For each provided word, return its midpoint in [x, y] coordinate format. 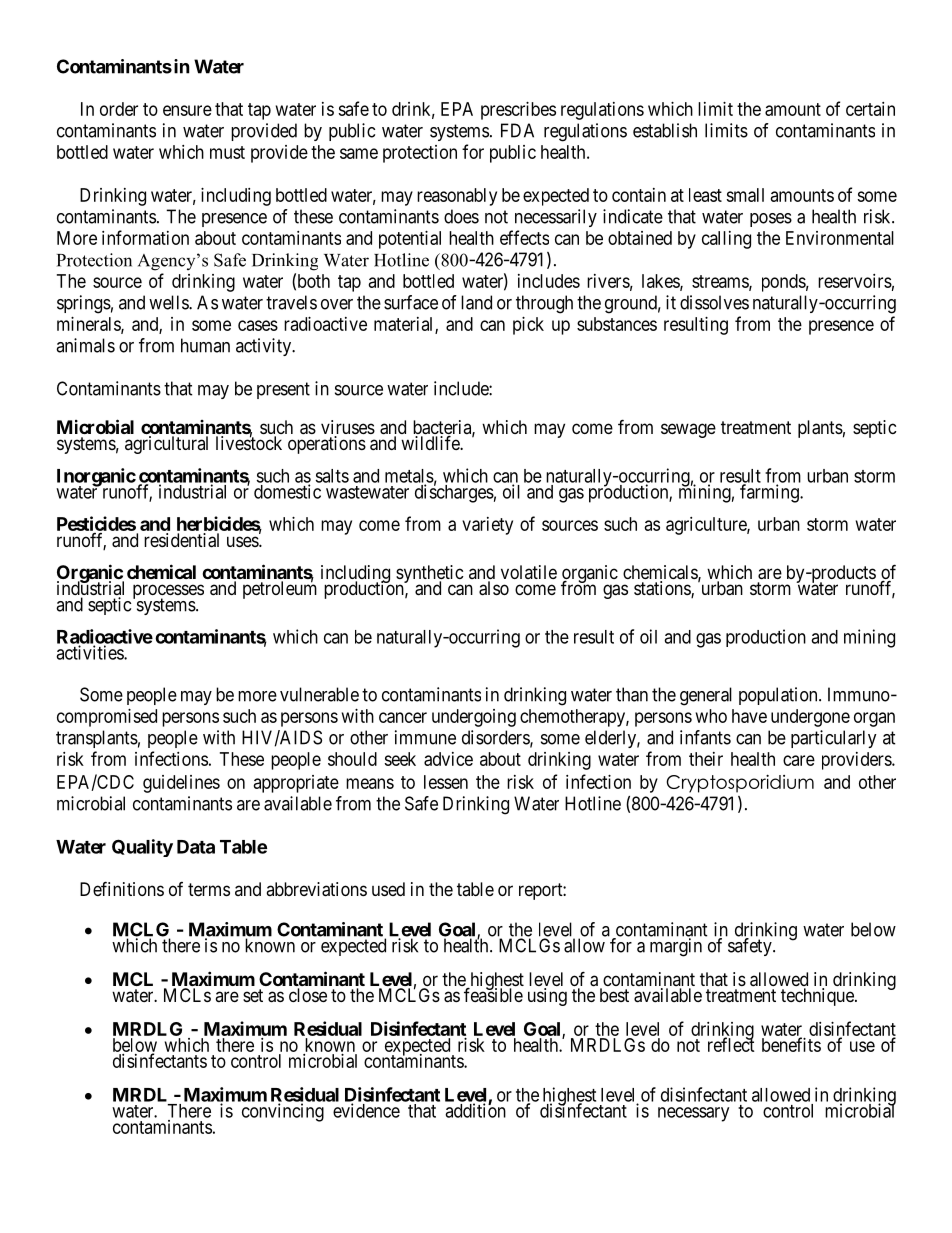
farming [770, 493]
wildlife [431, 442]
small [745, 195]
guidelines [181, 784]
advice [448, 759]
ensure [187, 110]
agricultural [166, 445]
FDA [517, 130]
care [799, 760]
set [253, 995]
